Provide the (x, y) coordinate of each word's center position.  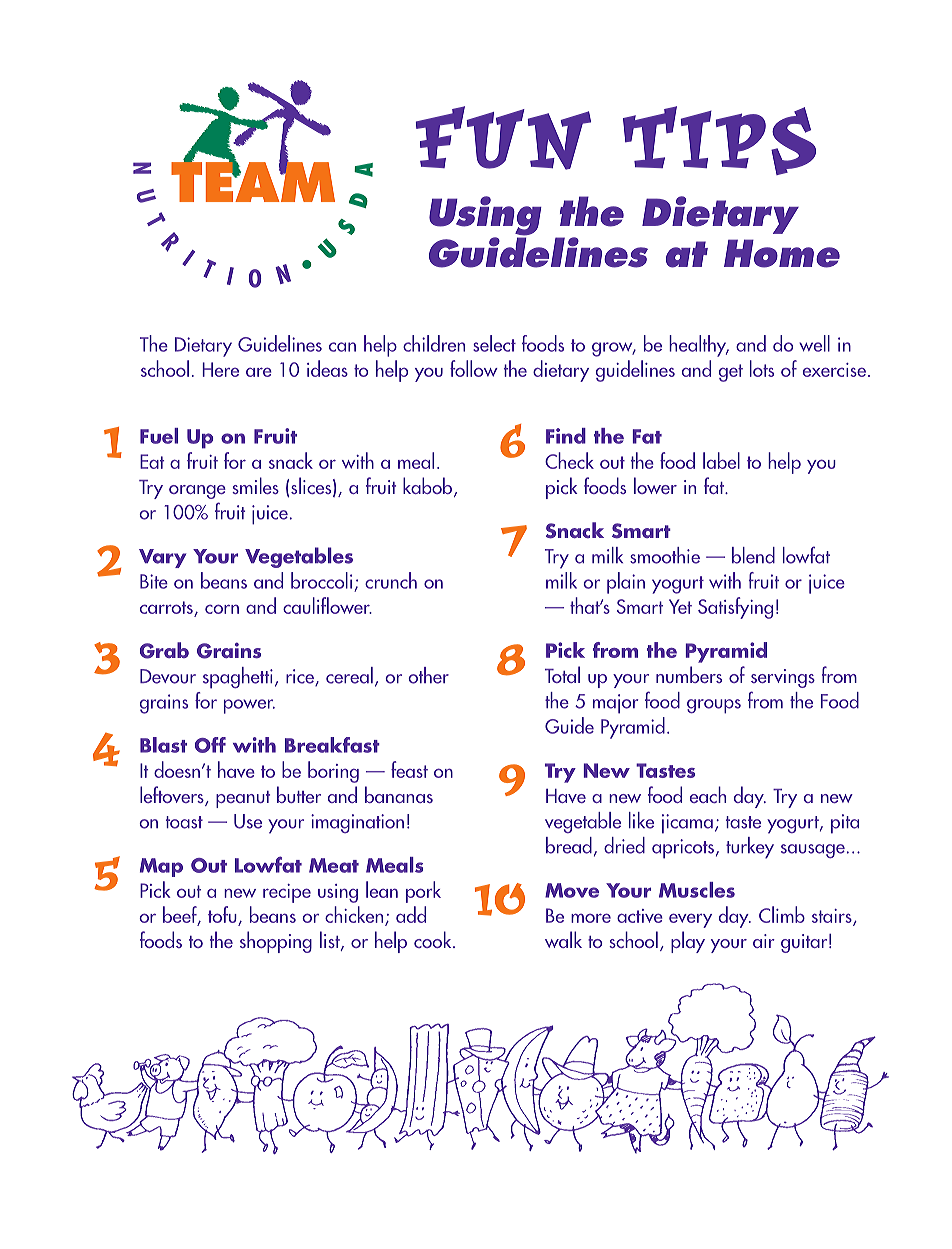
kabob (429, 487)
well (814, 343)
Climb (782, 914)
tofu (223, 916)
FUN (503, 138)
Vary (162, 558)
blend (753, 555)
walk (563, 939)
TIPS (719, 140)
